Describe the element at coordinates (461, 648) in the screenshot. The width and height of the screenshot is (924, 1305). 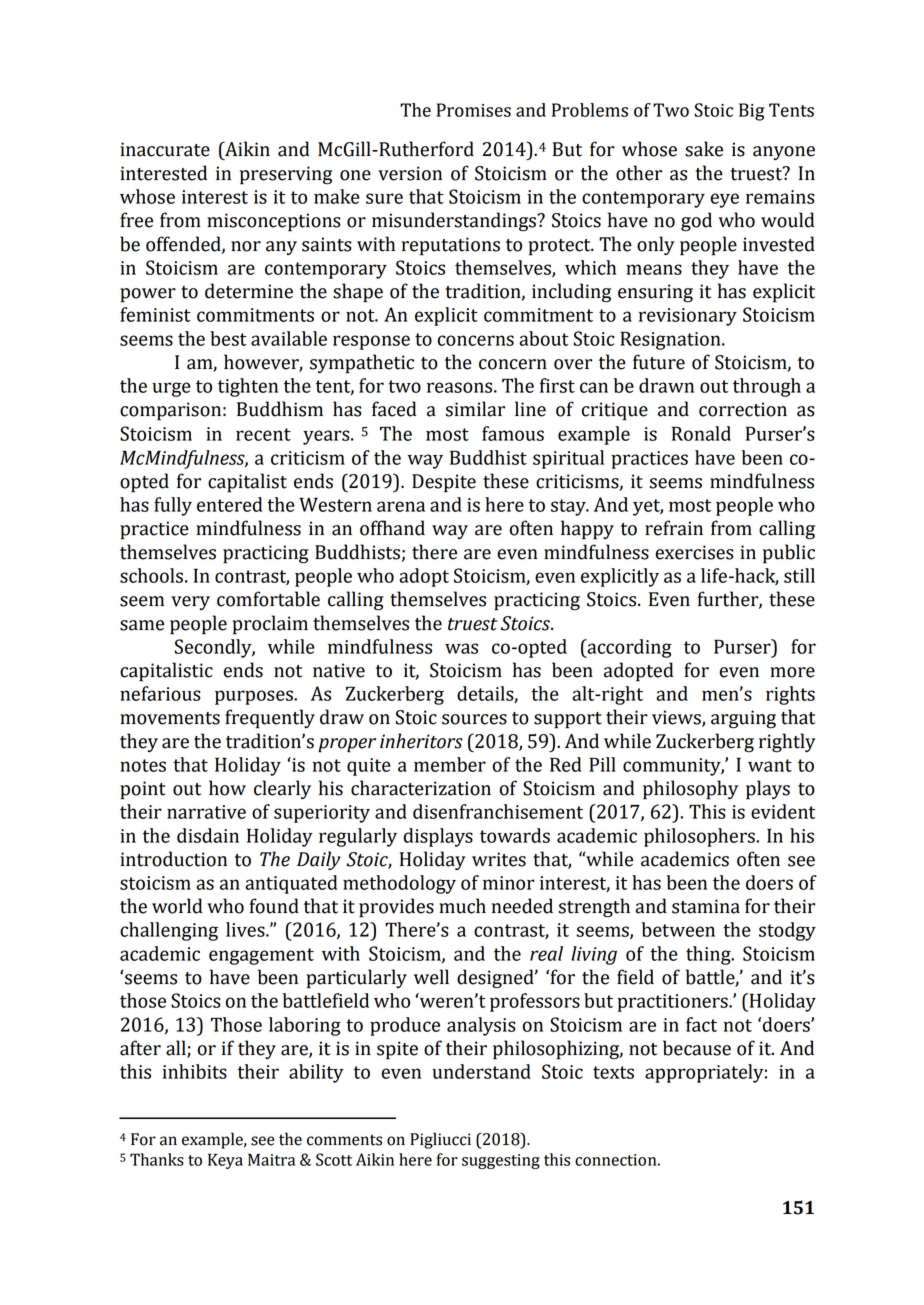
I see `was` at that location.
